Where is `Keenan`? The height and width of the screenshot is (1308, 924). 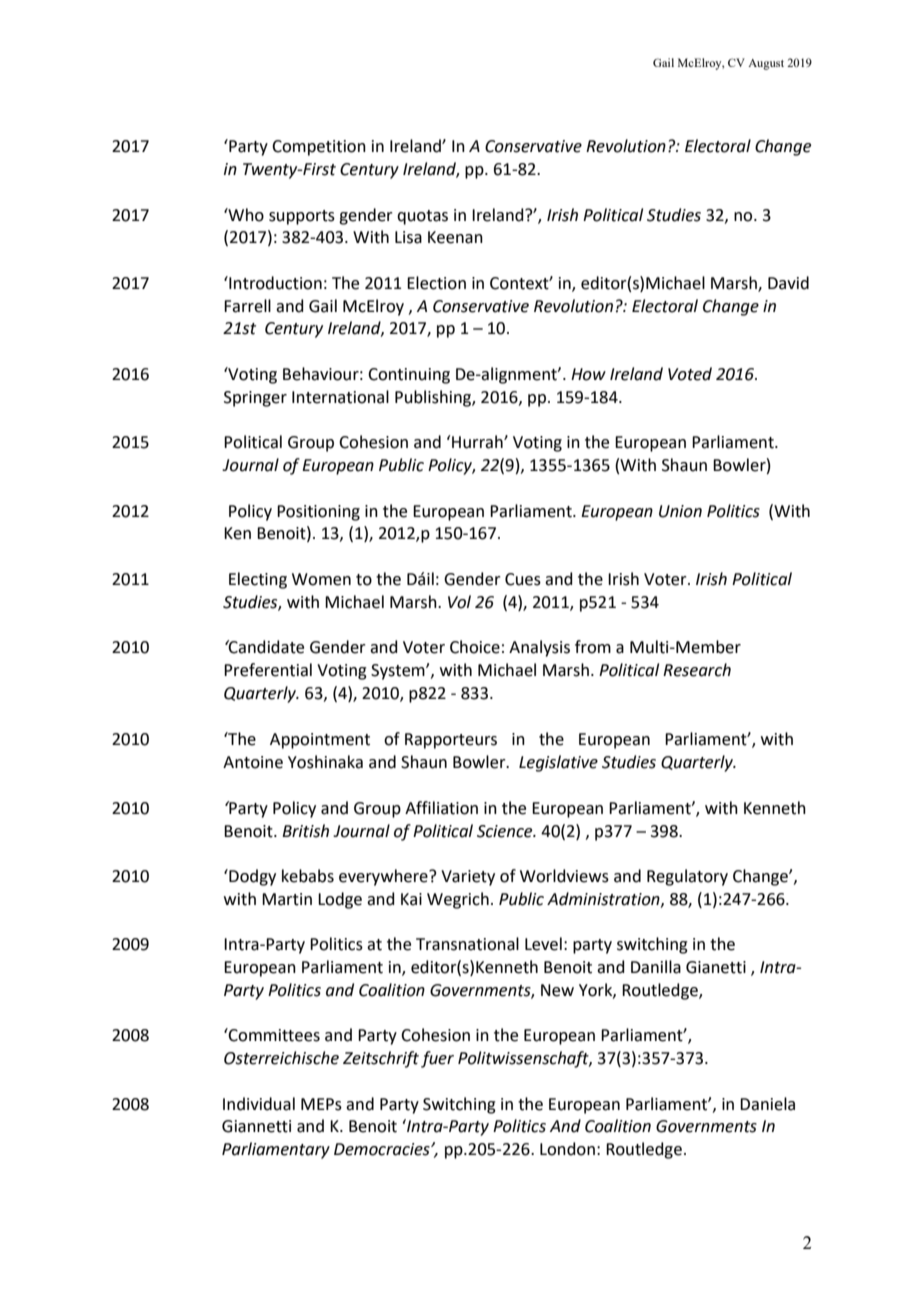
Keenan is located at coordinates (455, 237).
